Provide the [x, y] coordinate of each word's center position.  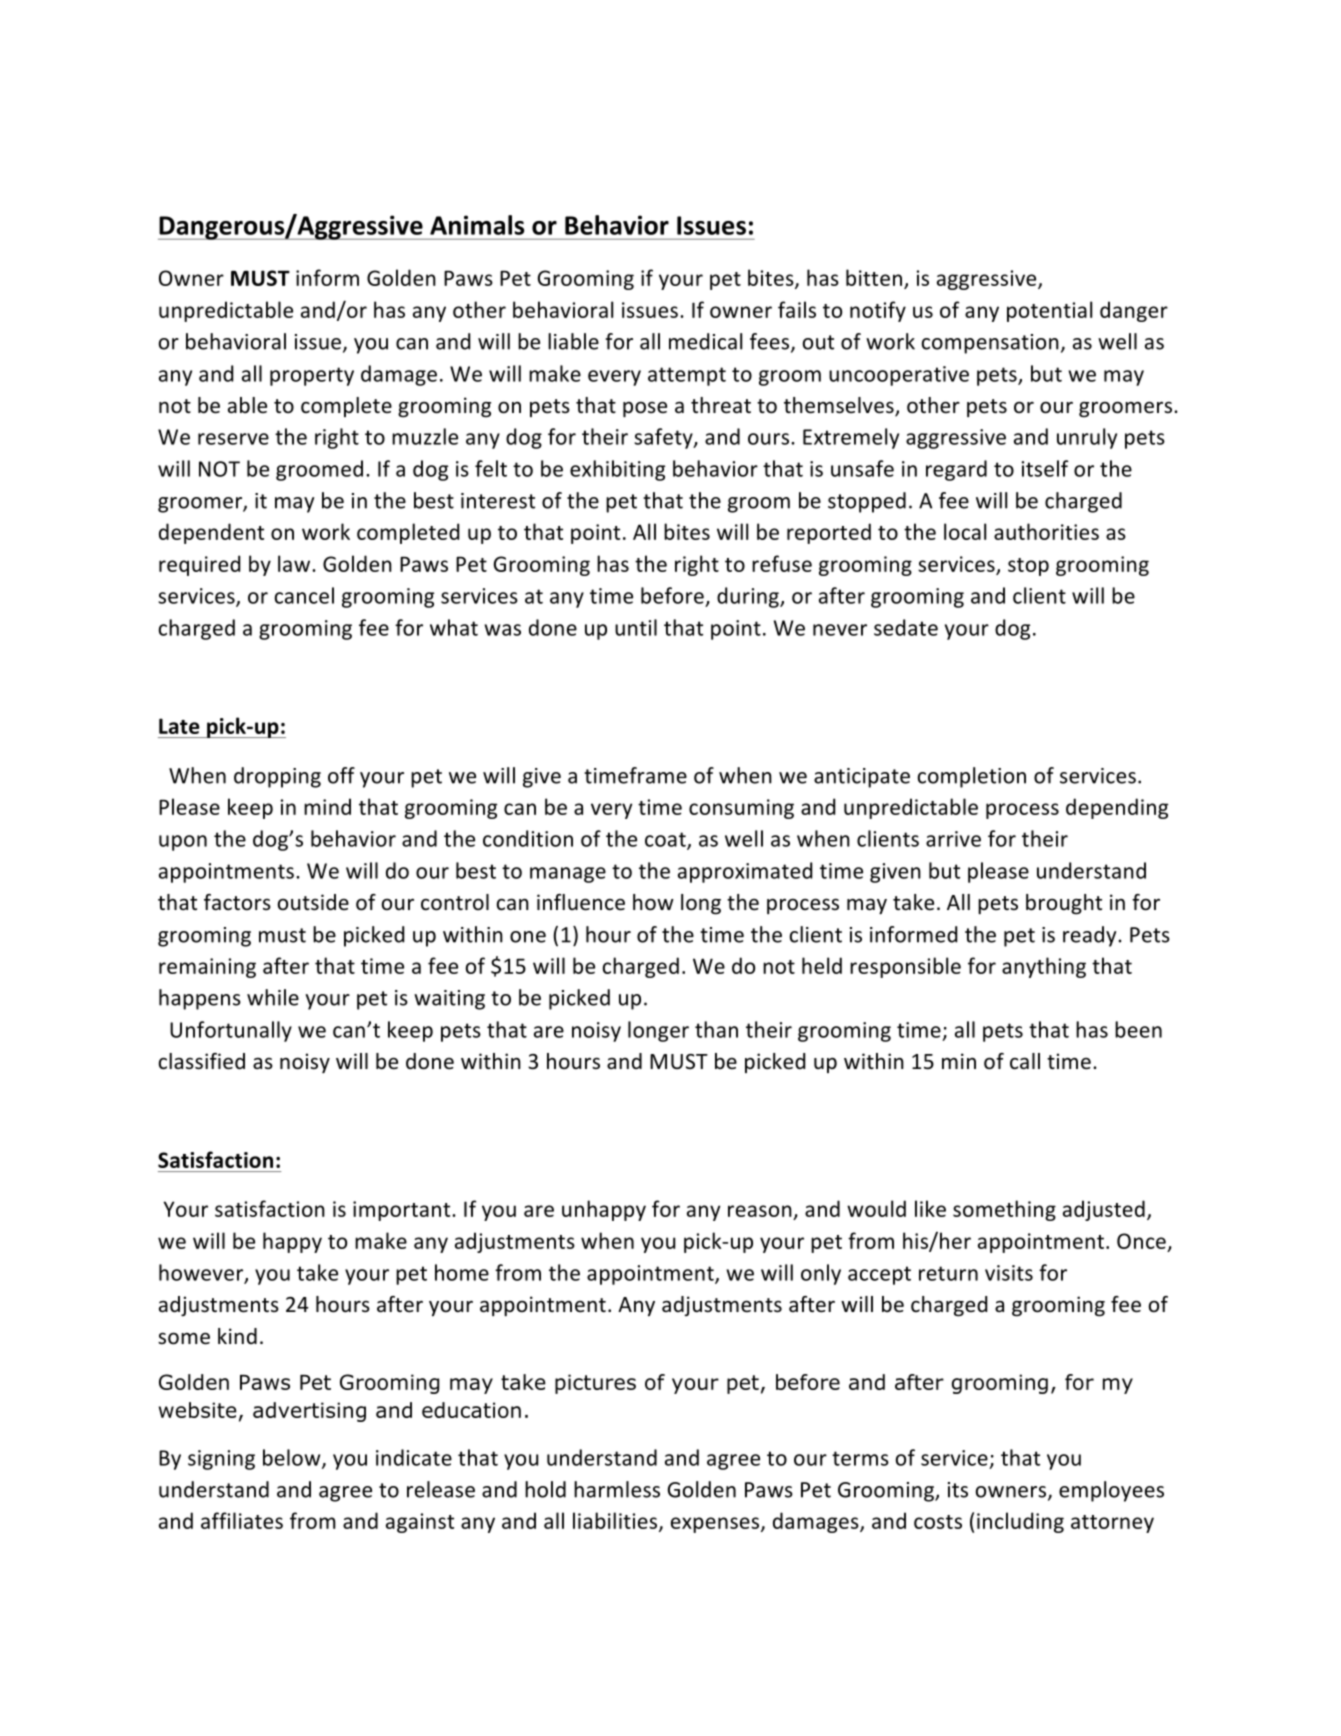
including [1020, 1522]
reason [760, 1211]
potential [1049, 311]
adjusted [1104, 1210]
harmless [617, 1489]
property [312, 376]
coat [666, 840]
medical [705, 341]
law [294, 563]
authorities [1046, 531]
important [403, 1211]
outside [313, 902]
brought [1064, 904]
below [293, 1458]
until [636, 627]
